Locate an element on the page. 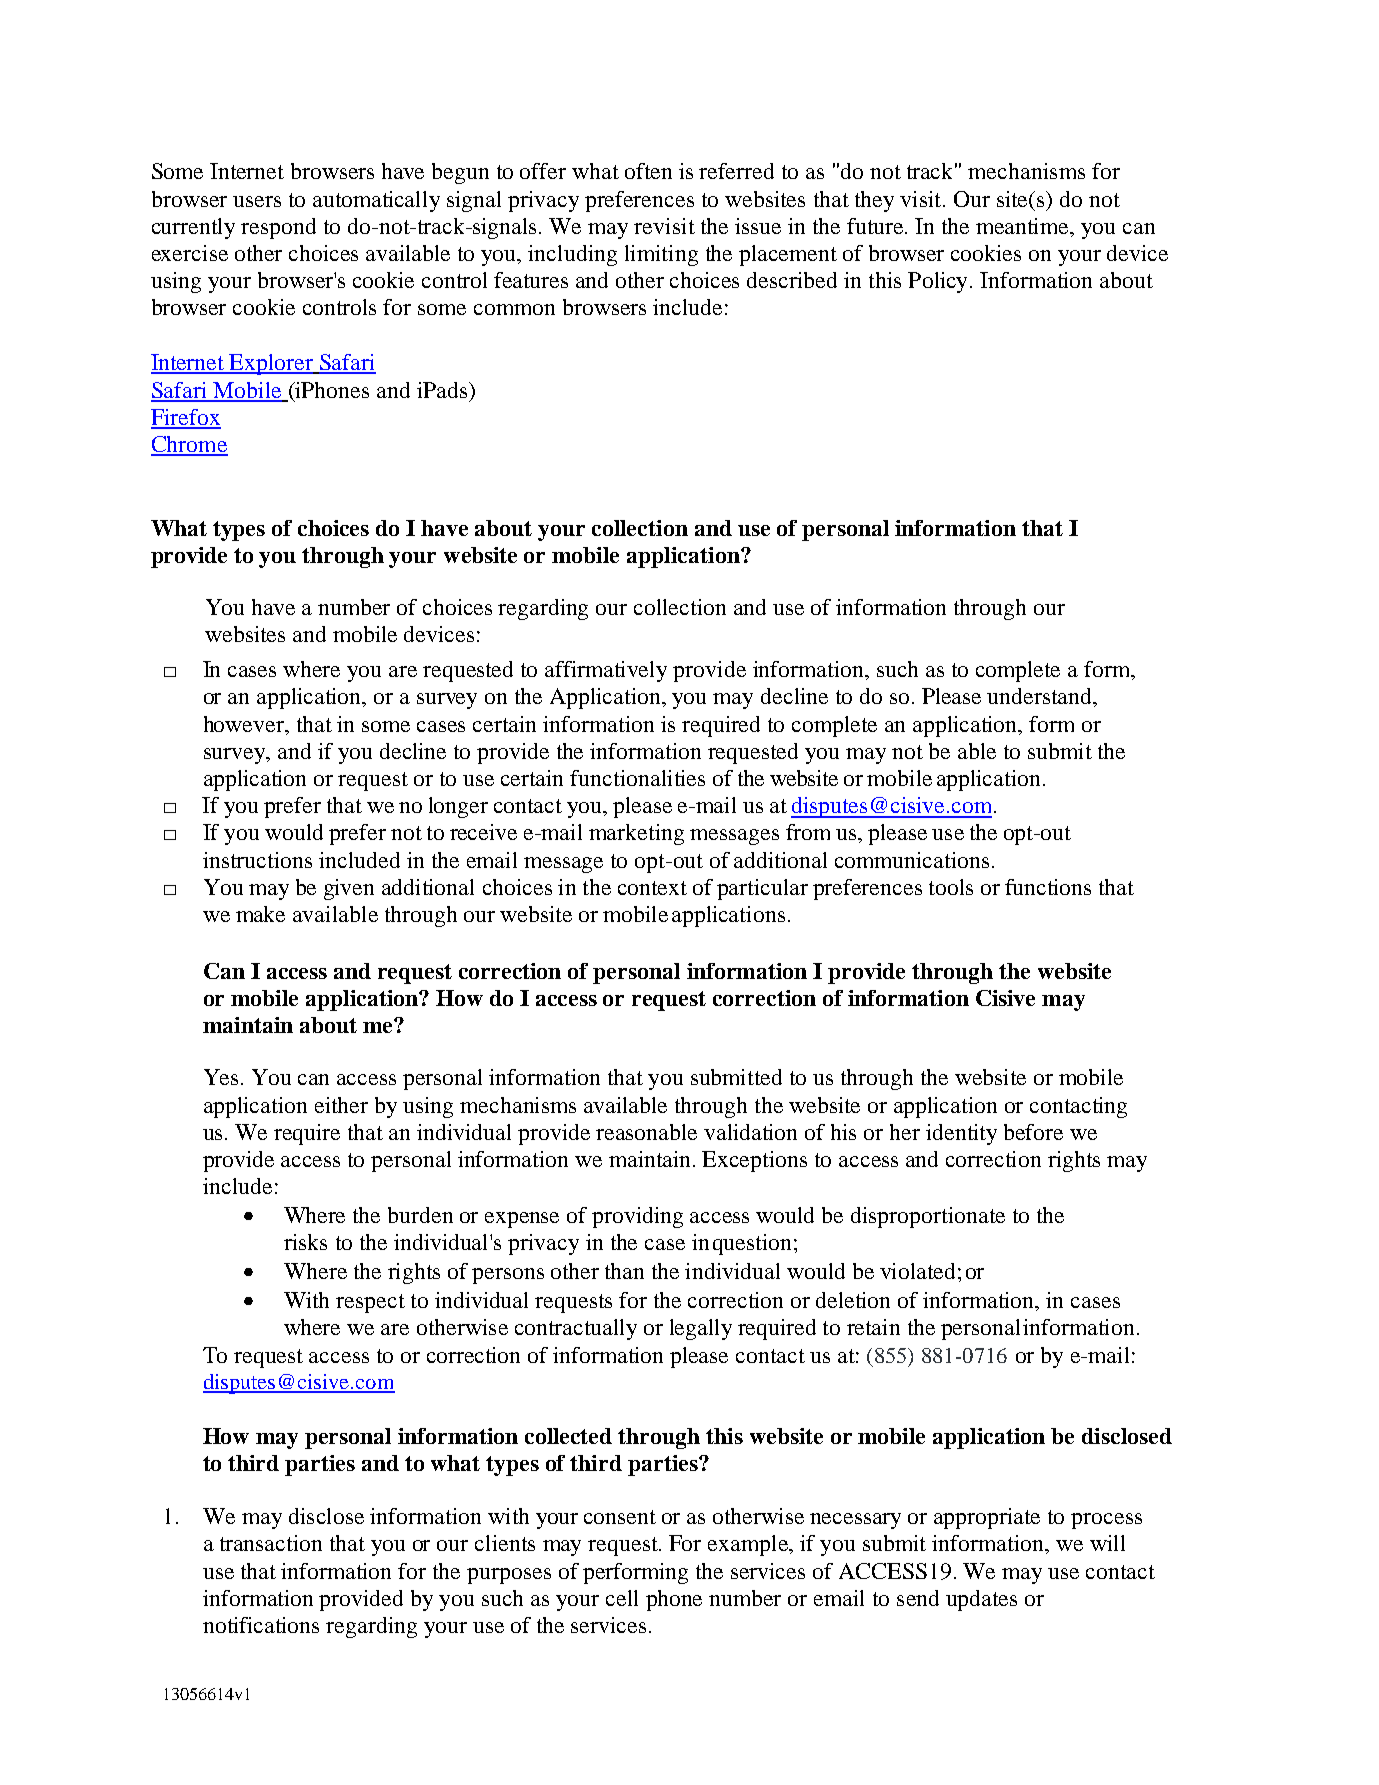 This image has width=1379, height=1785. identity is located at coordinates (961, 1134).
